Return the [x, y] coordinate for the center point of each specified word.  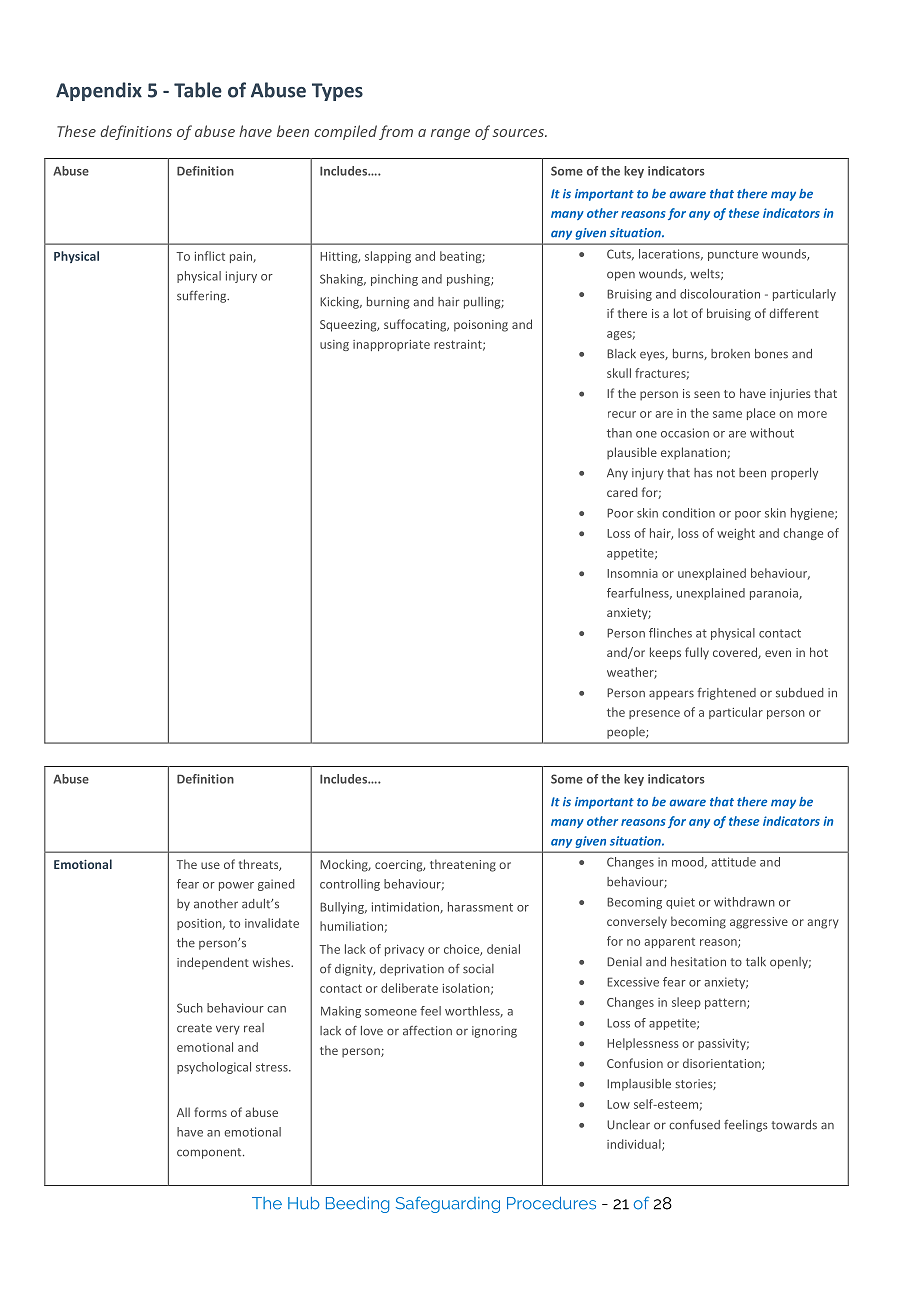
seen [707, 394]
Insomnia [632, 573]
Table [198, 90]
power [236, 886]
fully [697, 653]
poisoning [481, 326]
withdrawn [744, 902]
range [450, 134]
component [210, 1153]
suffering [203, 297]
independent [213, 963]
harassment [480, 907]
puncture [733, 255]
